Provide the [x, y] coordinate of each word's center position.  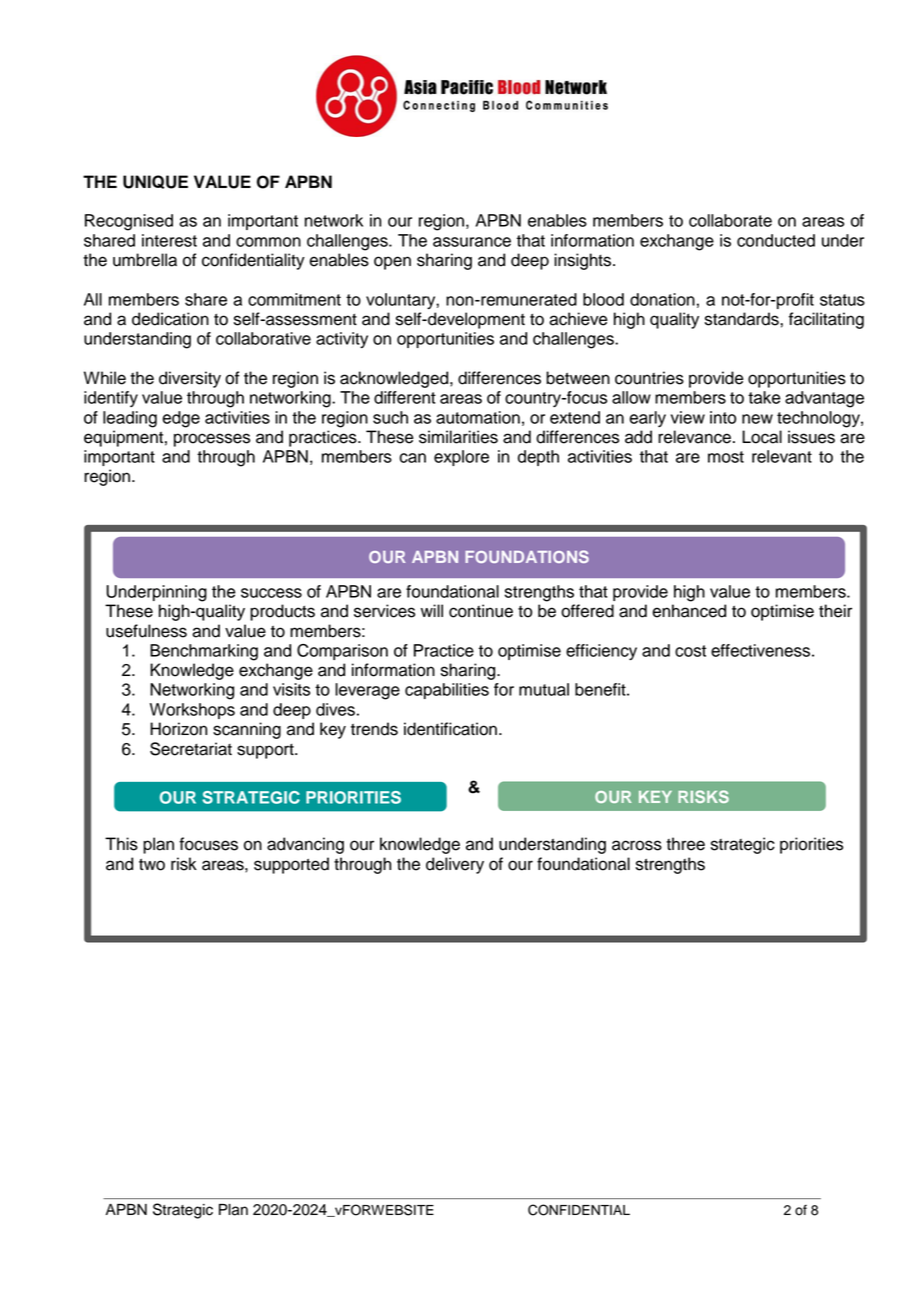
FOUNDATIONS [527, 556]
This [121, 844]
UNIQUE [155, 182]
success [271, 593]
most [726, 457]
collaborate [730, 220]
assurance [472, 242]
